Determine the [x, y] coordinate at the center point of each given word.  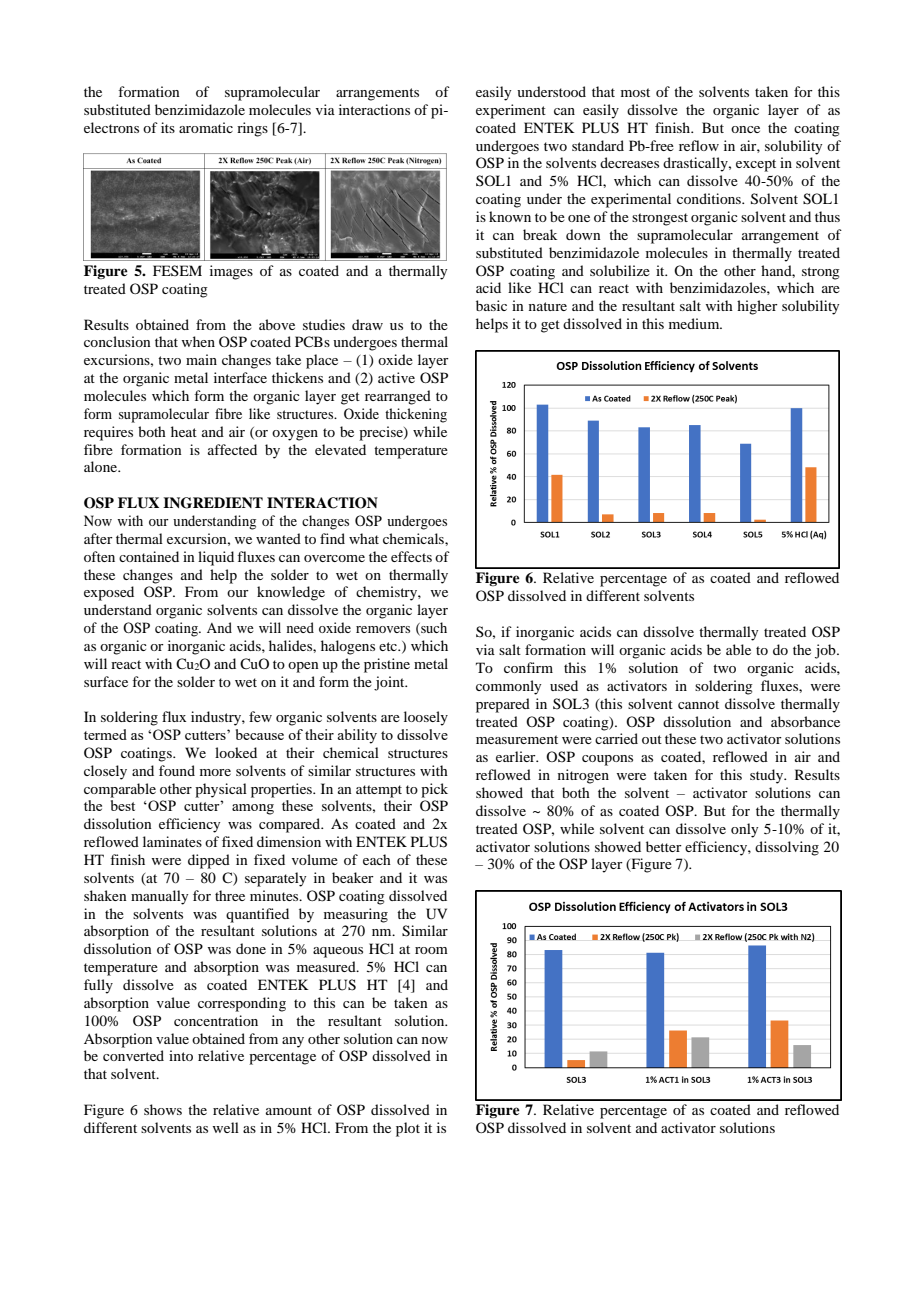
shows [163, 1109]
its [168, 127]
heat [184, 431]
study [768, 776]
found [177, 770]
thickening [416, 415]
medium [695, 323]
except [756, 165]
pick [434, 790]
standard [598, 145]
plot [408, 1129]
